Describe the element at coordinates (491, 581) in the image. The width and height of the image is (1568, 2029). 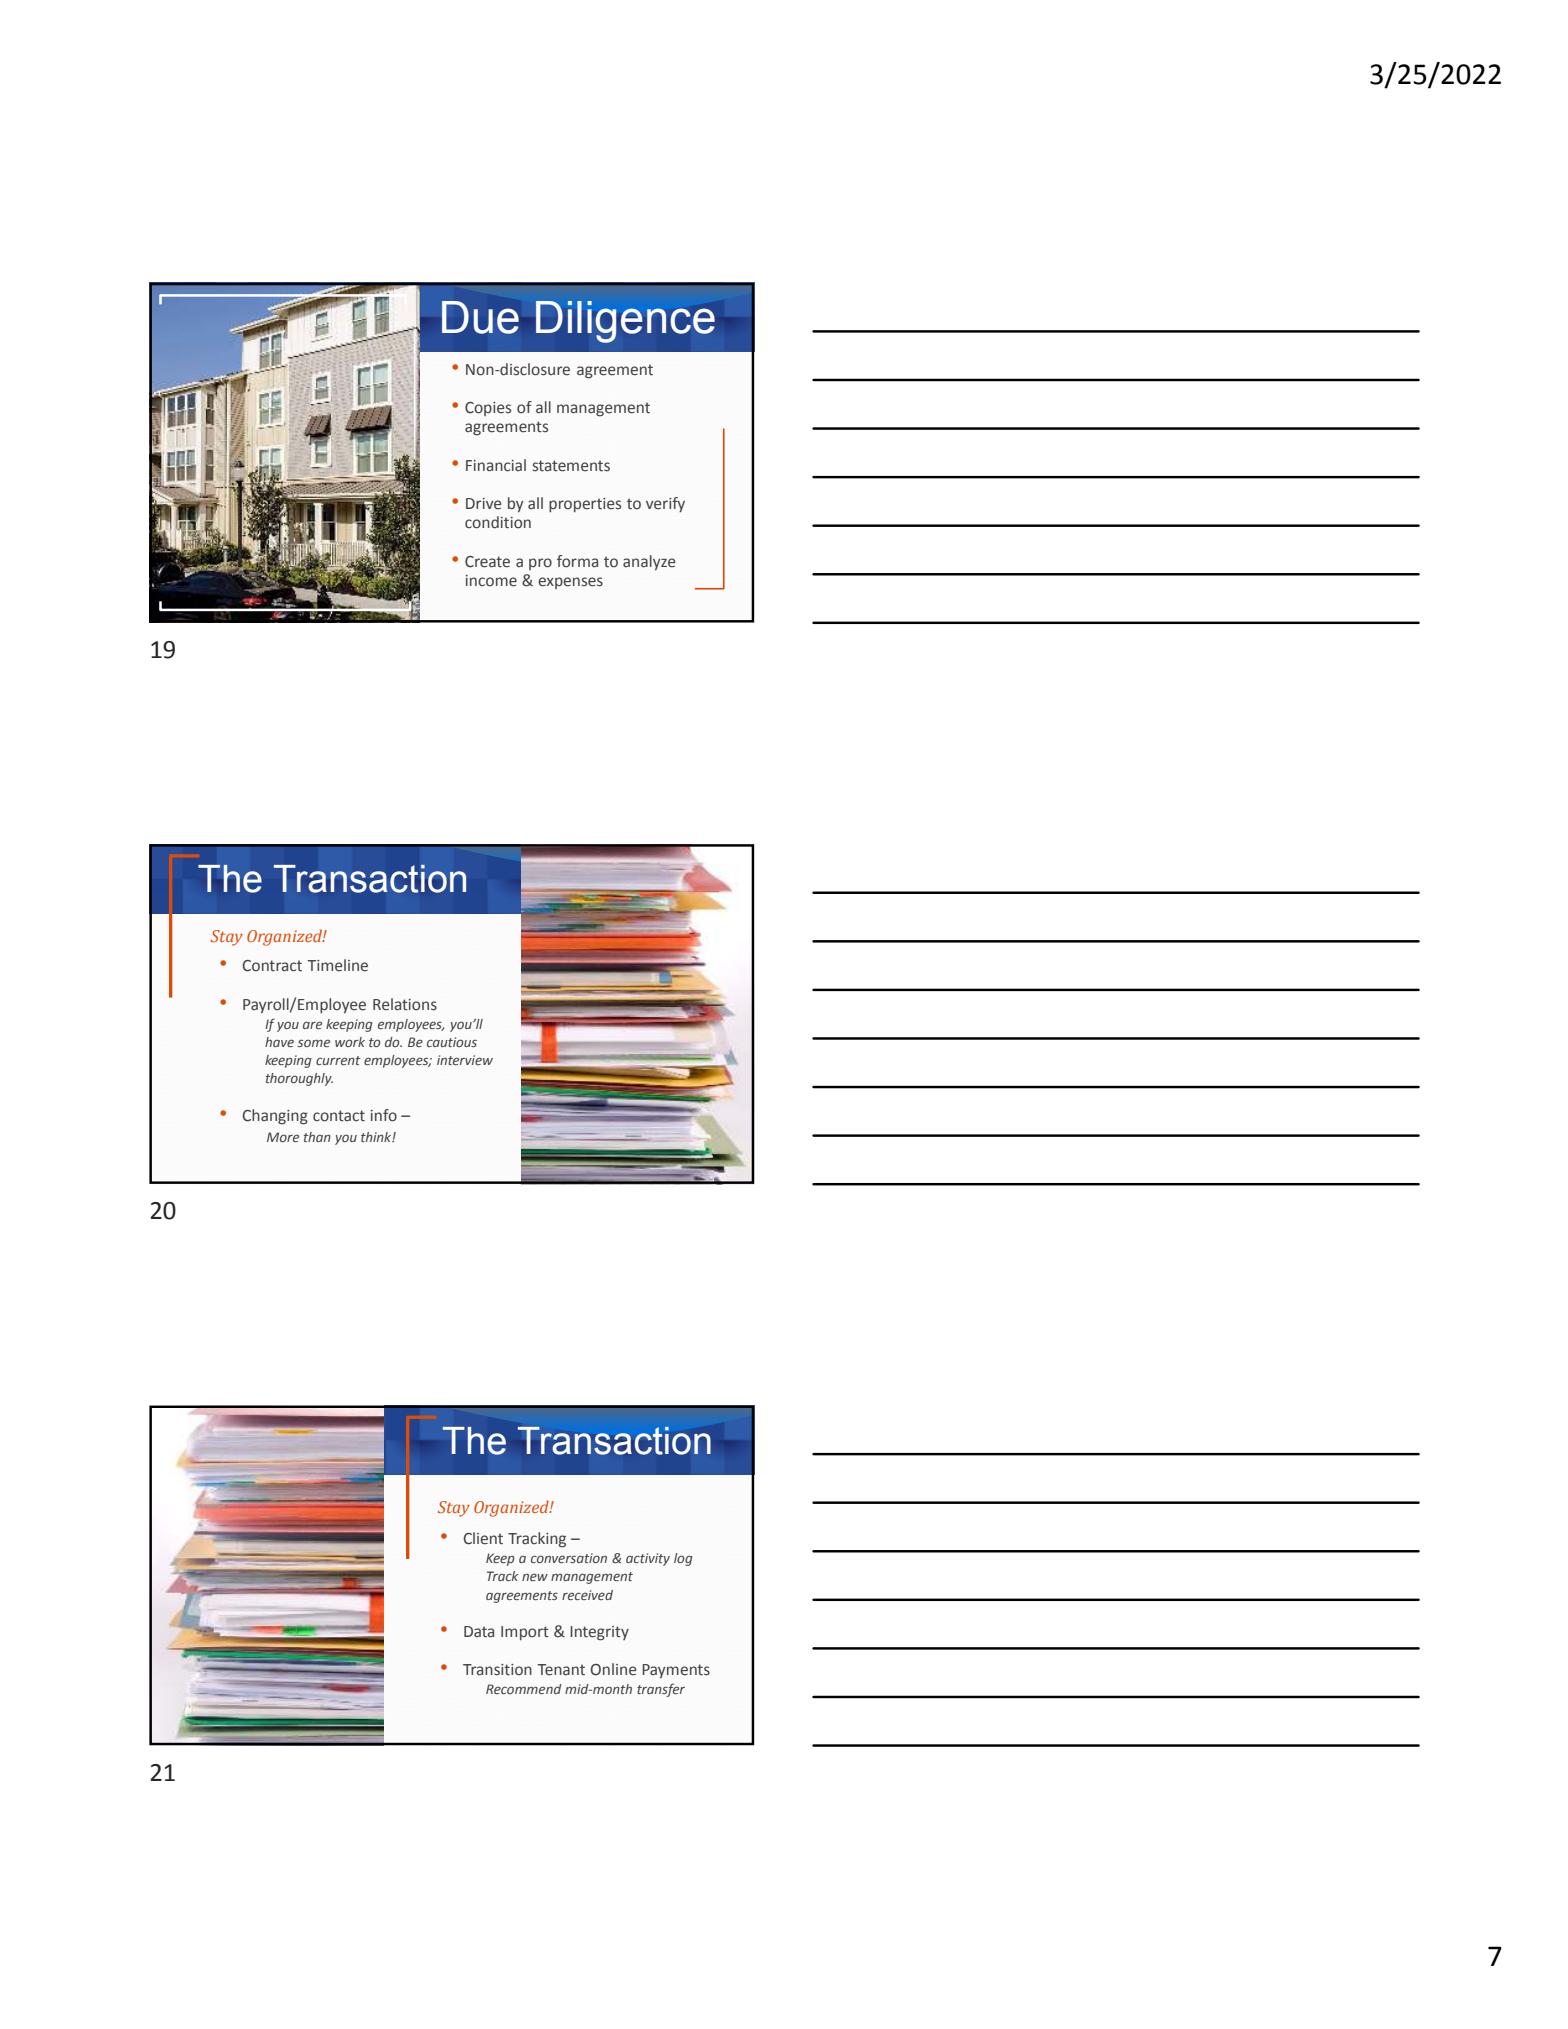
I see `income` at that location.
